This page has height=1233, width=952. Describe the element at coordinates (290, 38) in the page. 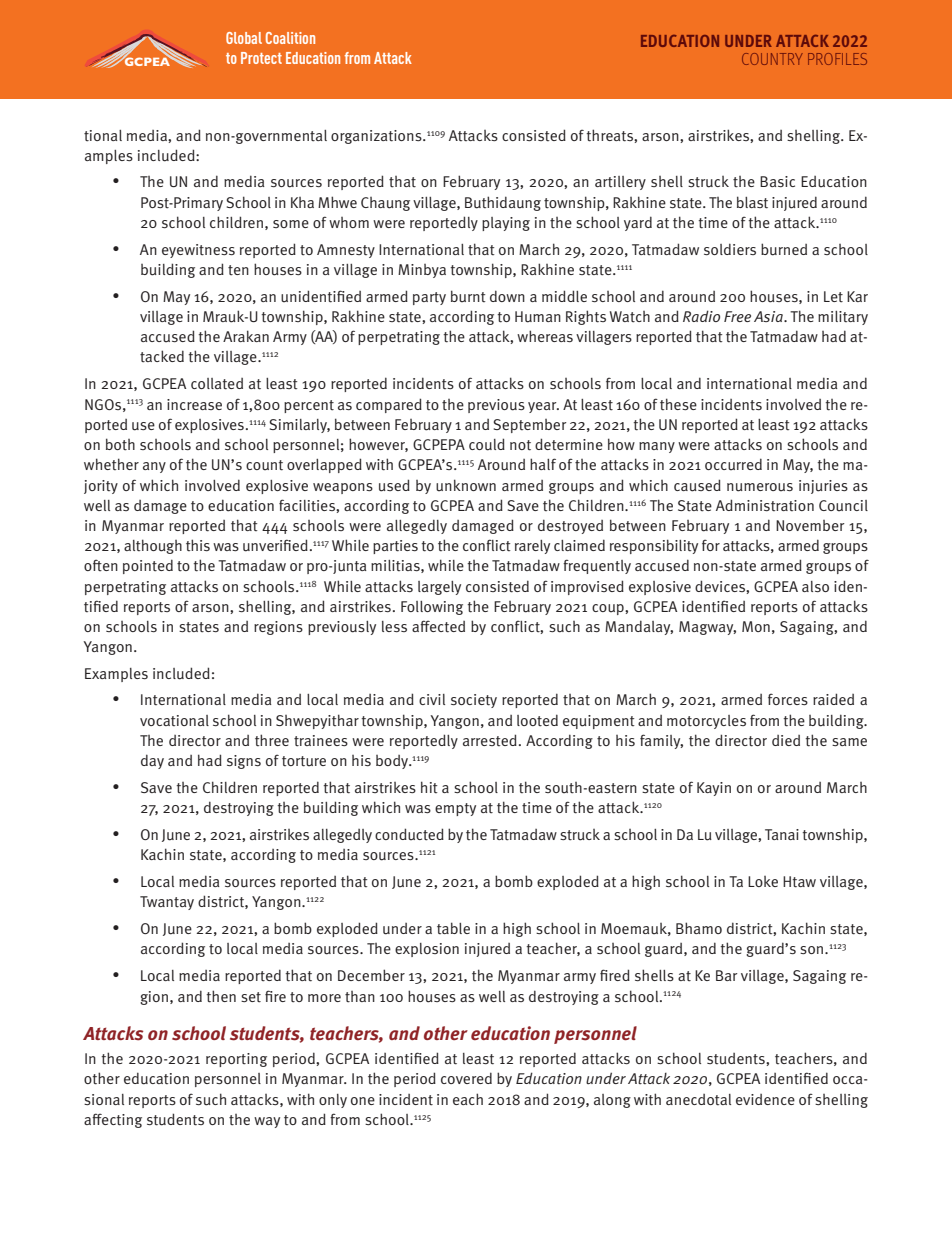

I see `Coalition` at that location.
